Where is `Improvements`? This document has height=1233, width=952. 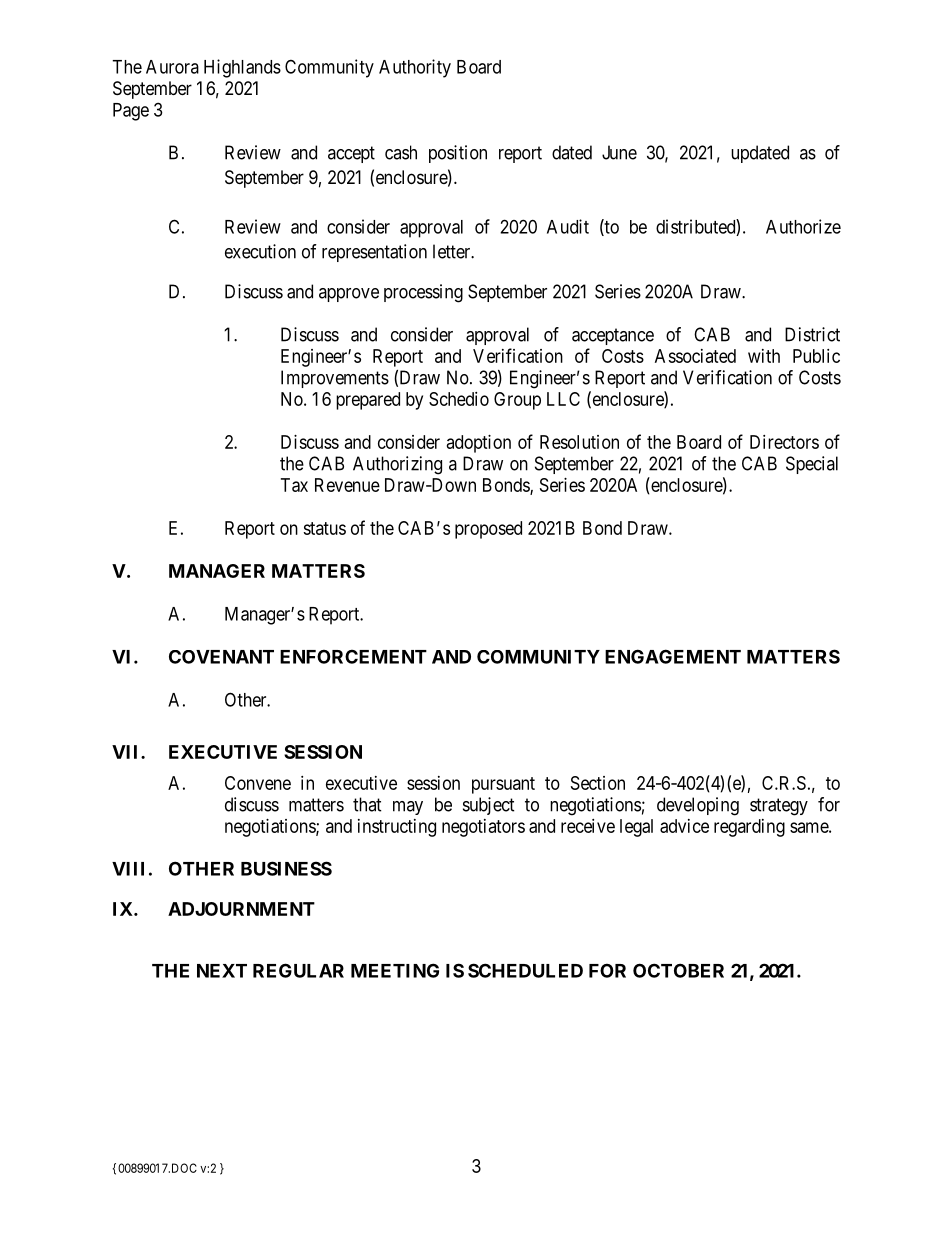
Improvements is located at coordinates (335, 379).
